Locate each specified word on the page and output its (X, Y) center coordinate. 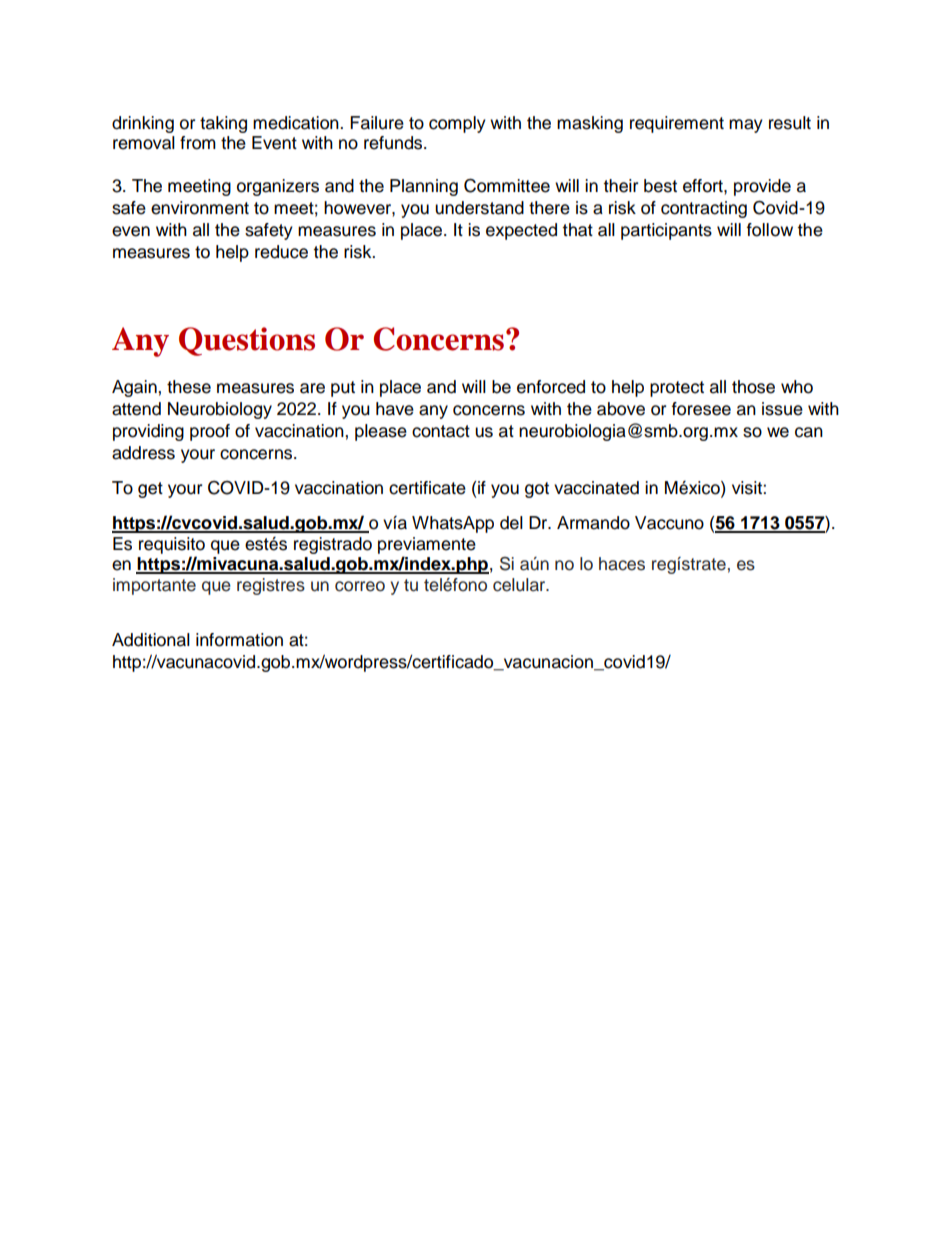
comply (457, 124)
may (746, 126)
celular (520, 585)
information (239, 640)
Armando (593, 523)
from (198, 143)
